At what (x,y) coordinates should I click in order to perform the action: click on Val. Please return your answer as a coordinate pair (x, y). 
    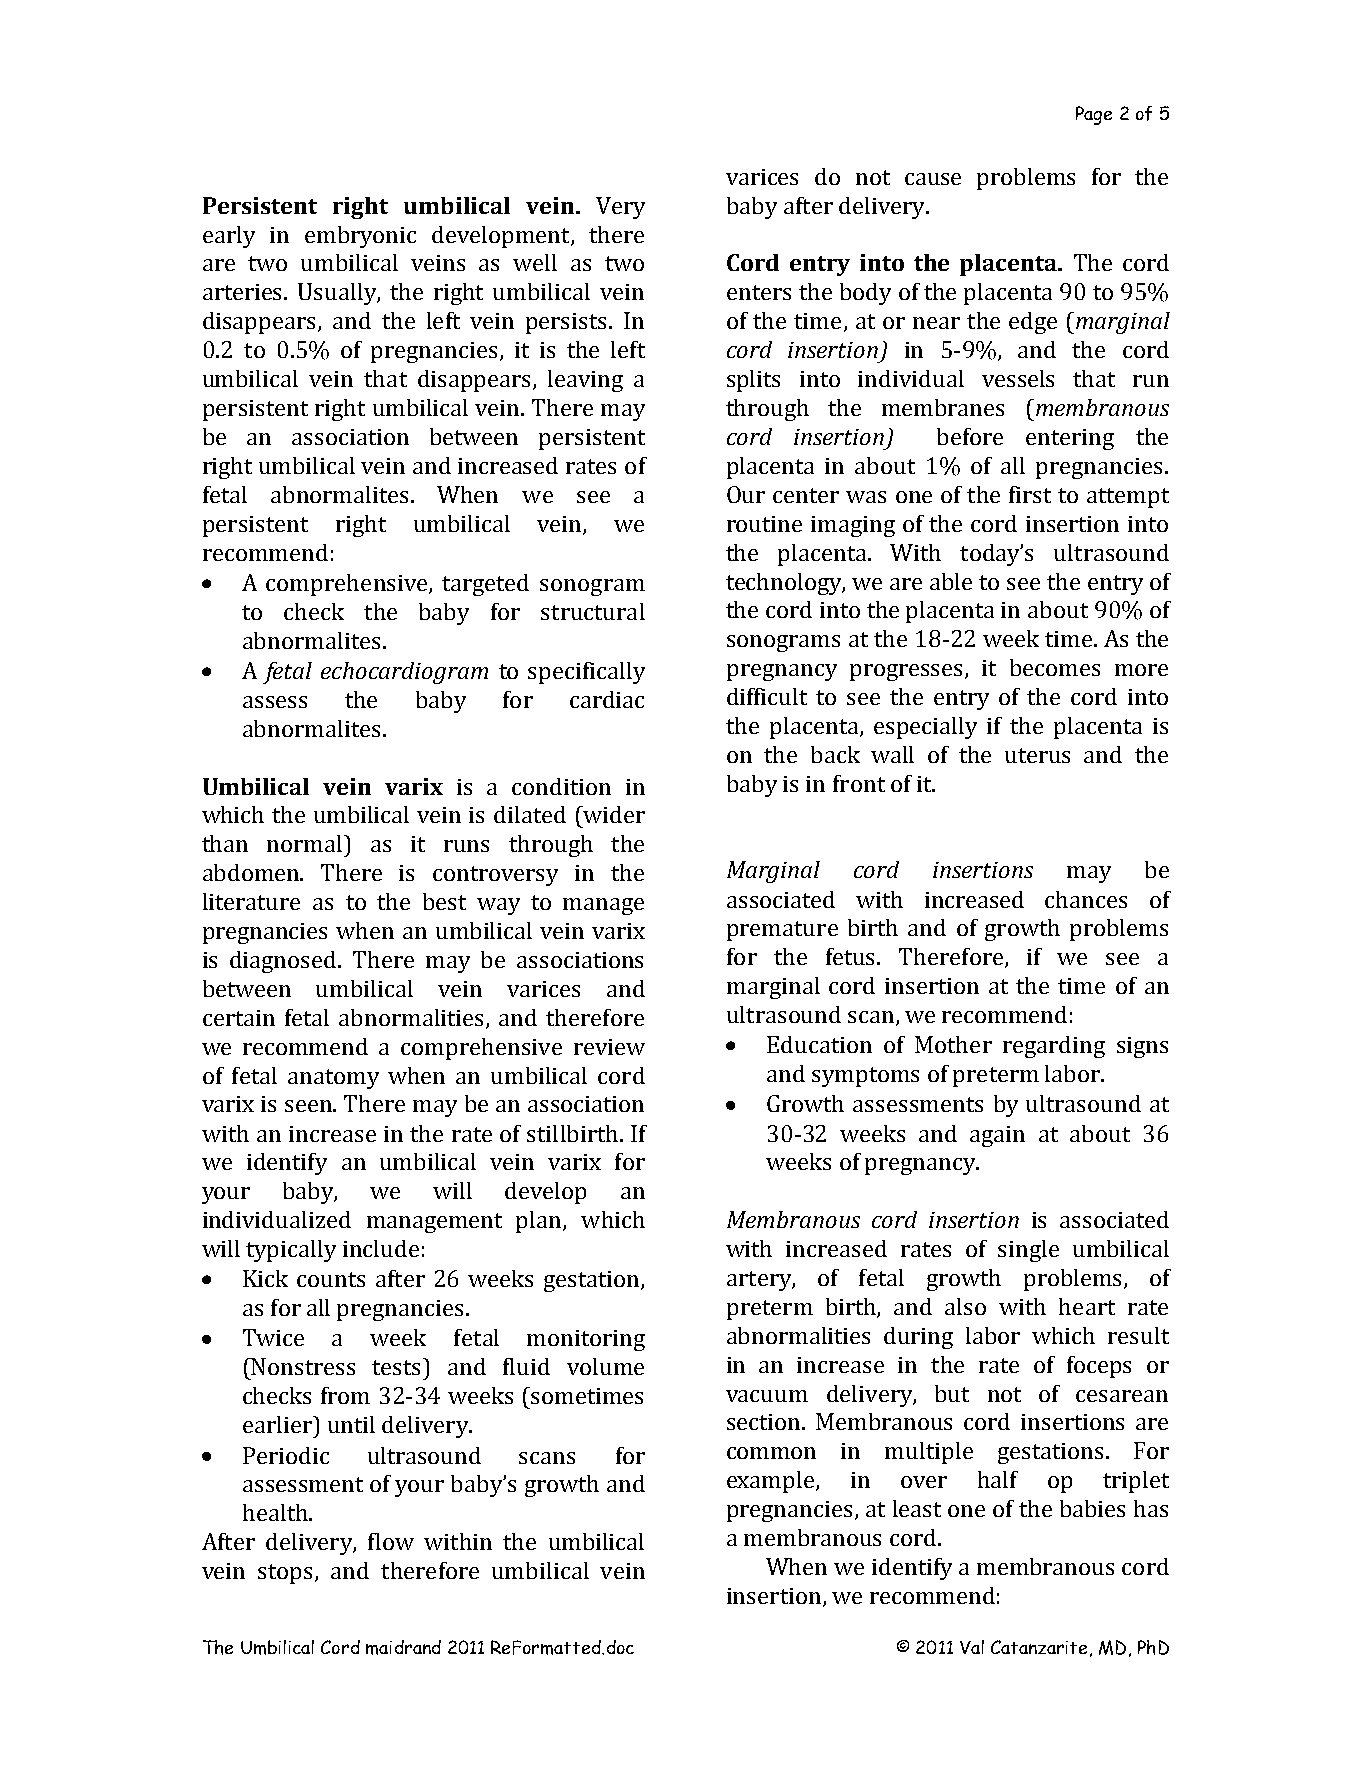
    Looking at the image, I should click on (972, 1647).
